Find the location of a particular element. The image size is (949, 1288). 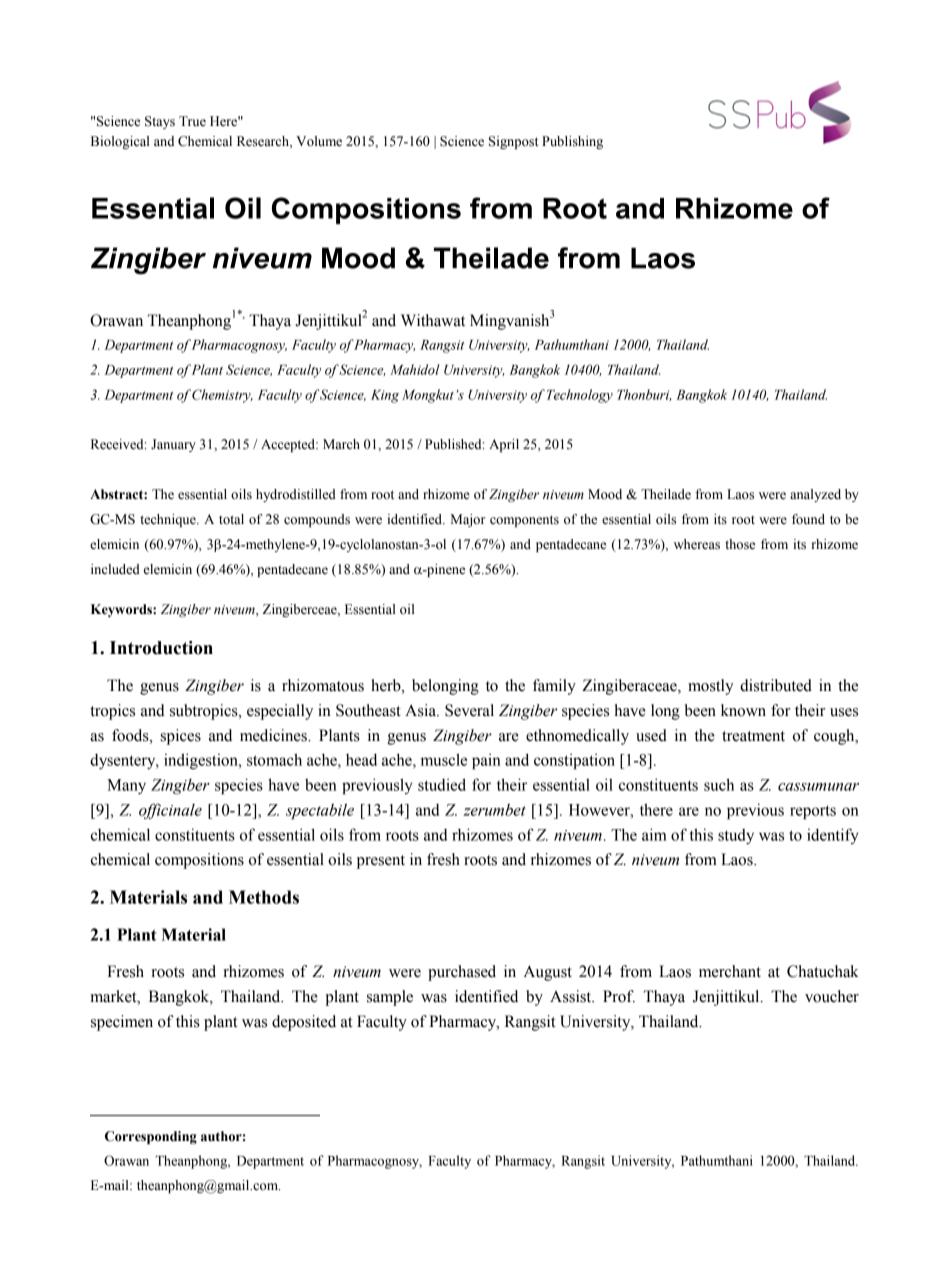

study is located at coordinates (736, 836).
